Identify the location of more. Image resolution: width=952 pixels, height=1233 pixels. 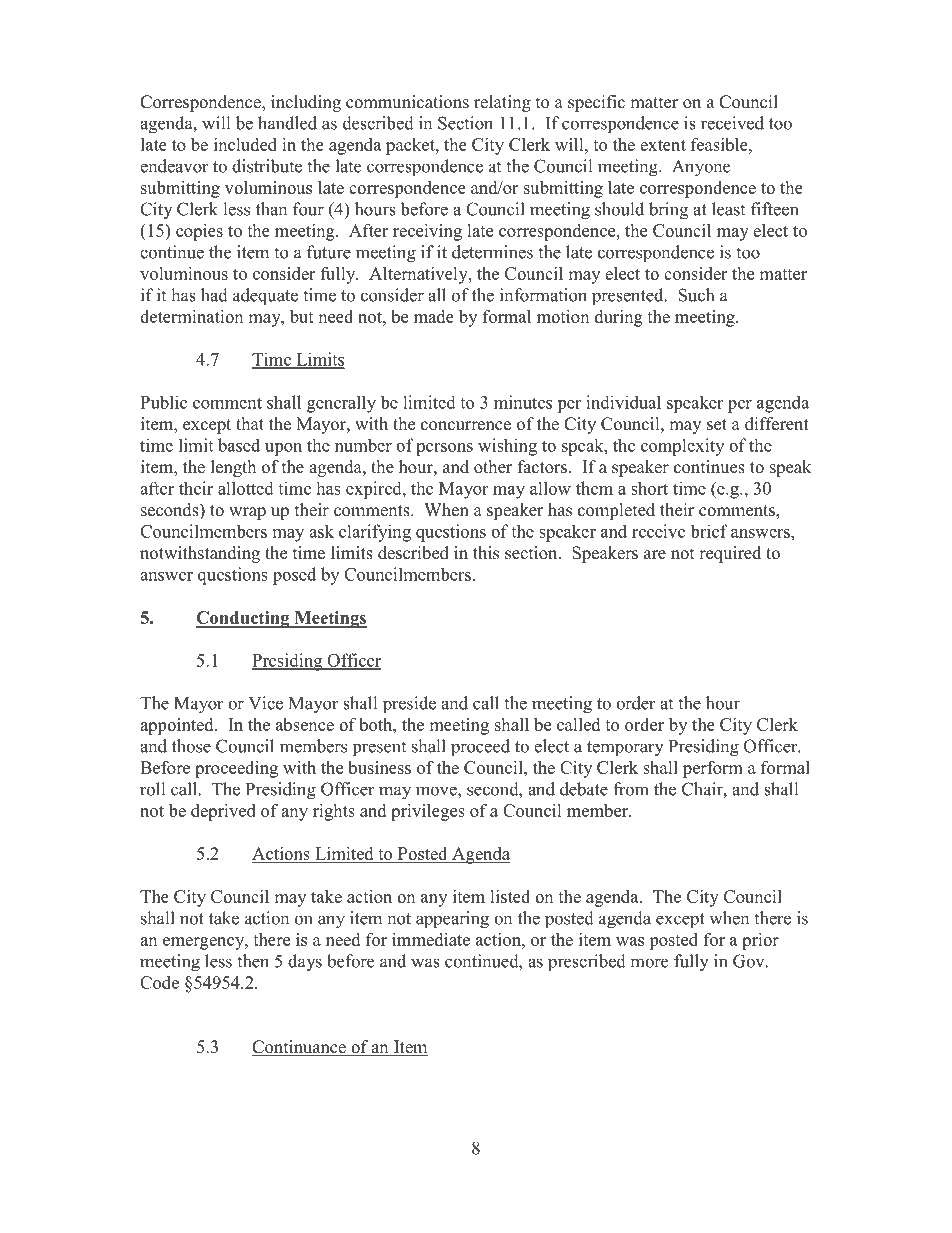
(649, 963).
